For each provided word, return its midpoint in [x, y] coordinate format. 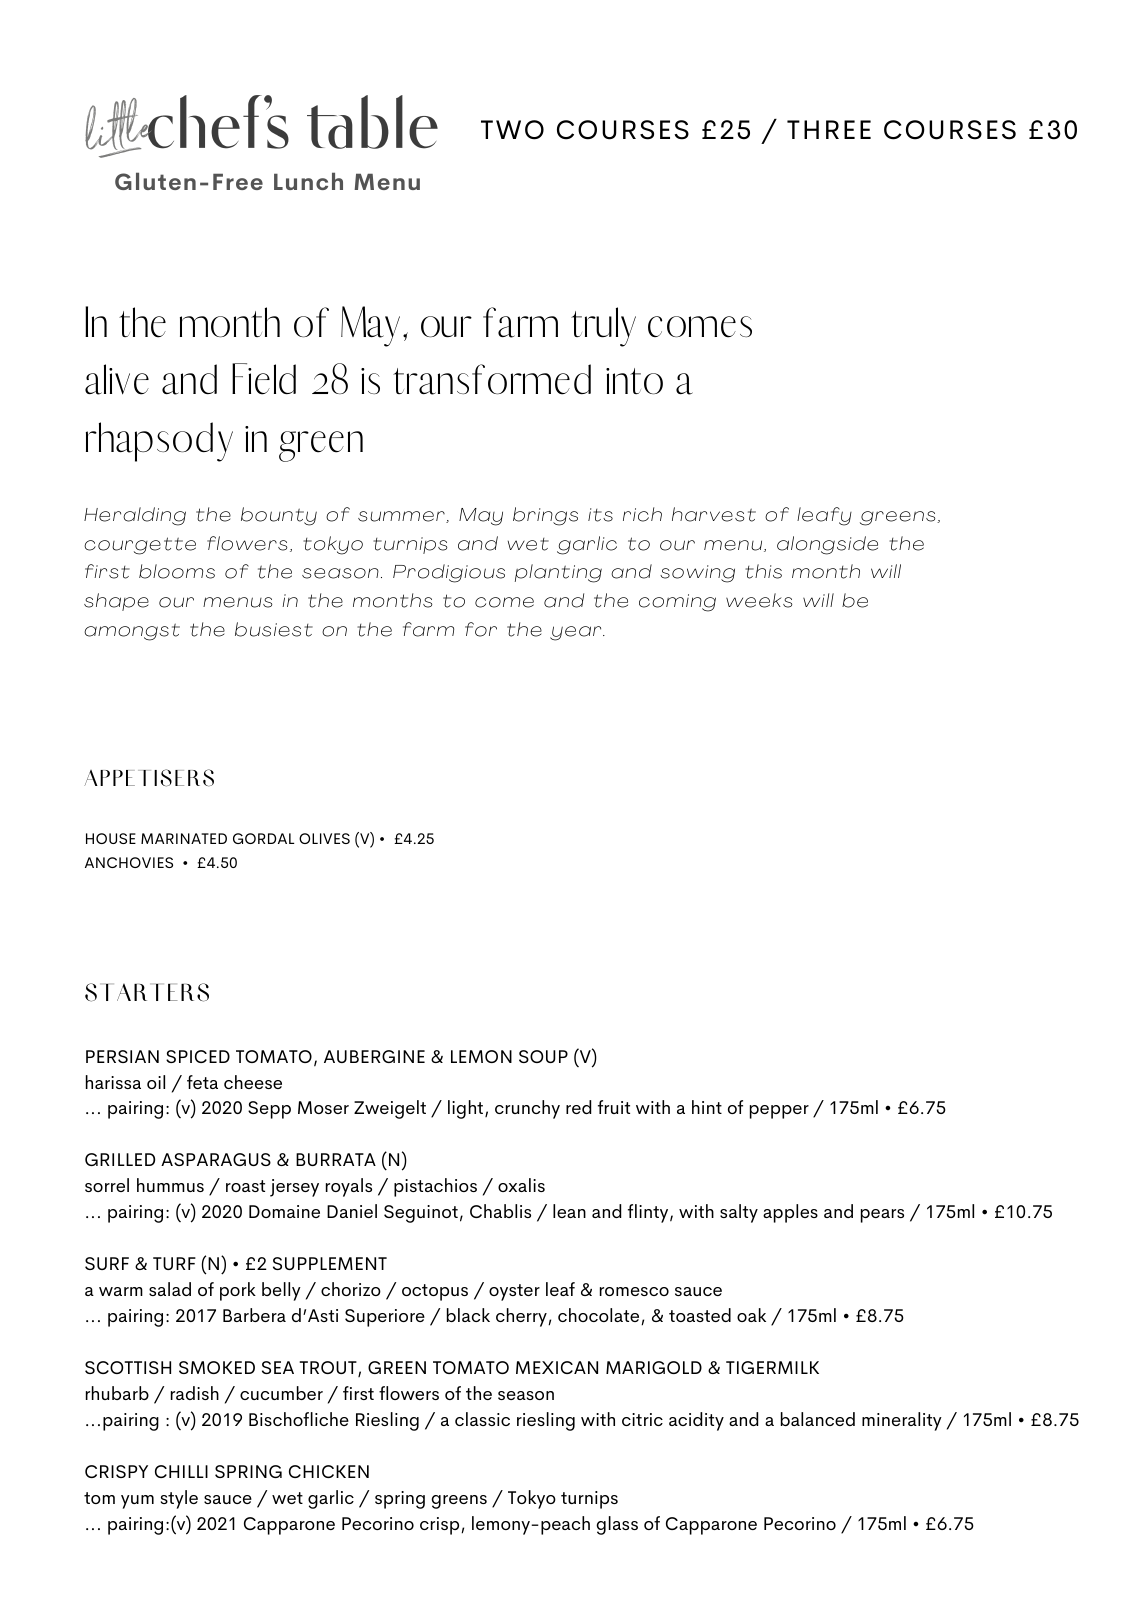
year [577, 633]
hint [707, 1107]
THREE [829, 129]
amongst [132, 632]
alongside [827, 545]
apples [790, 1213]
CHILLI [181, 1471]
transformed [492, 379]
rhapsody [159, 442]
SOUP [543, 1056]
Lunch [308, 181]
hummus [170, 1185]
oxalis [521, 1185]
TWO [512, 130]
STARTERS [147, 992]
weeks [759, 600]
